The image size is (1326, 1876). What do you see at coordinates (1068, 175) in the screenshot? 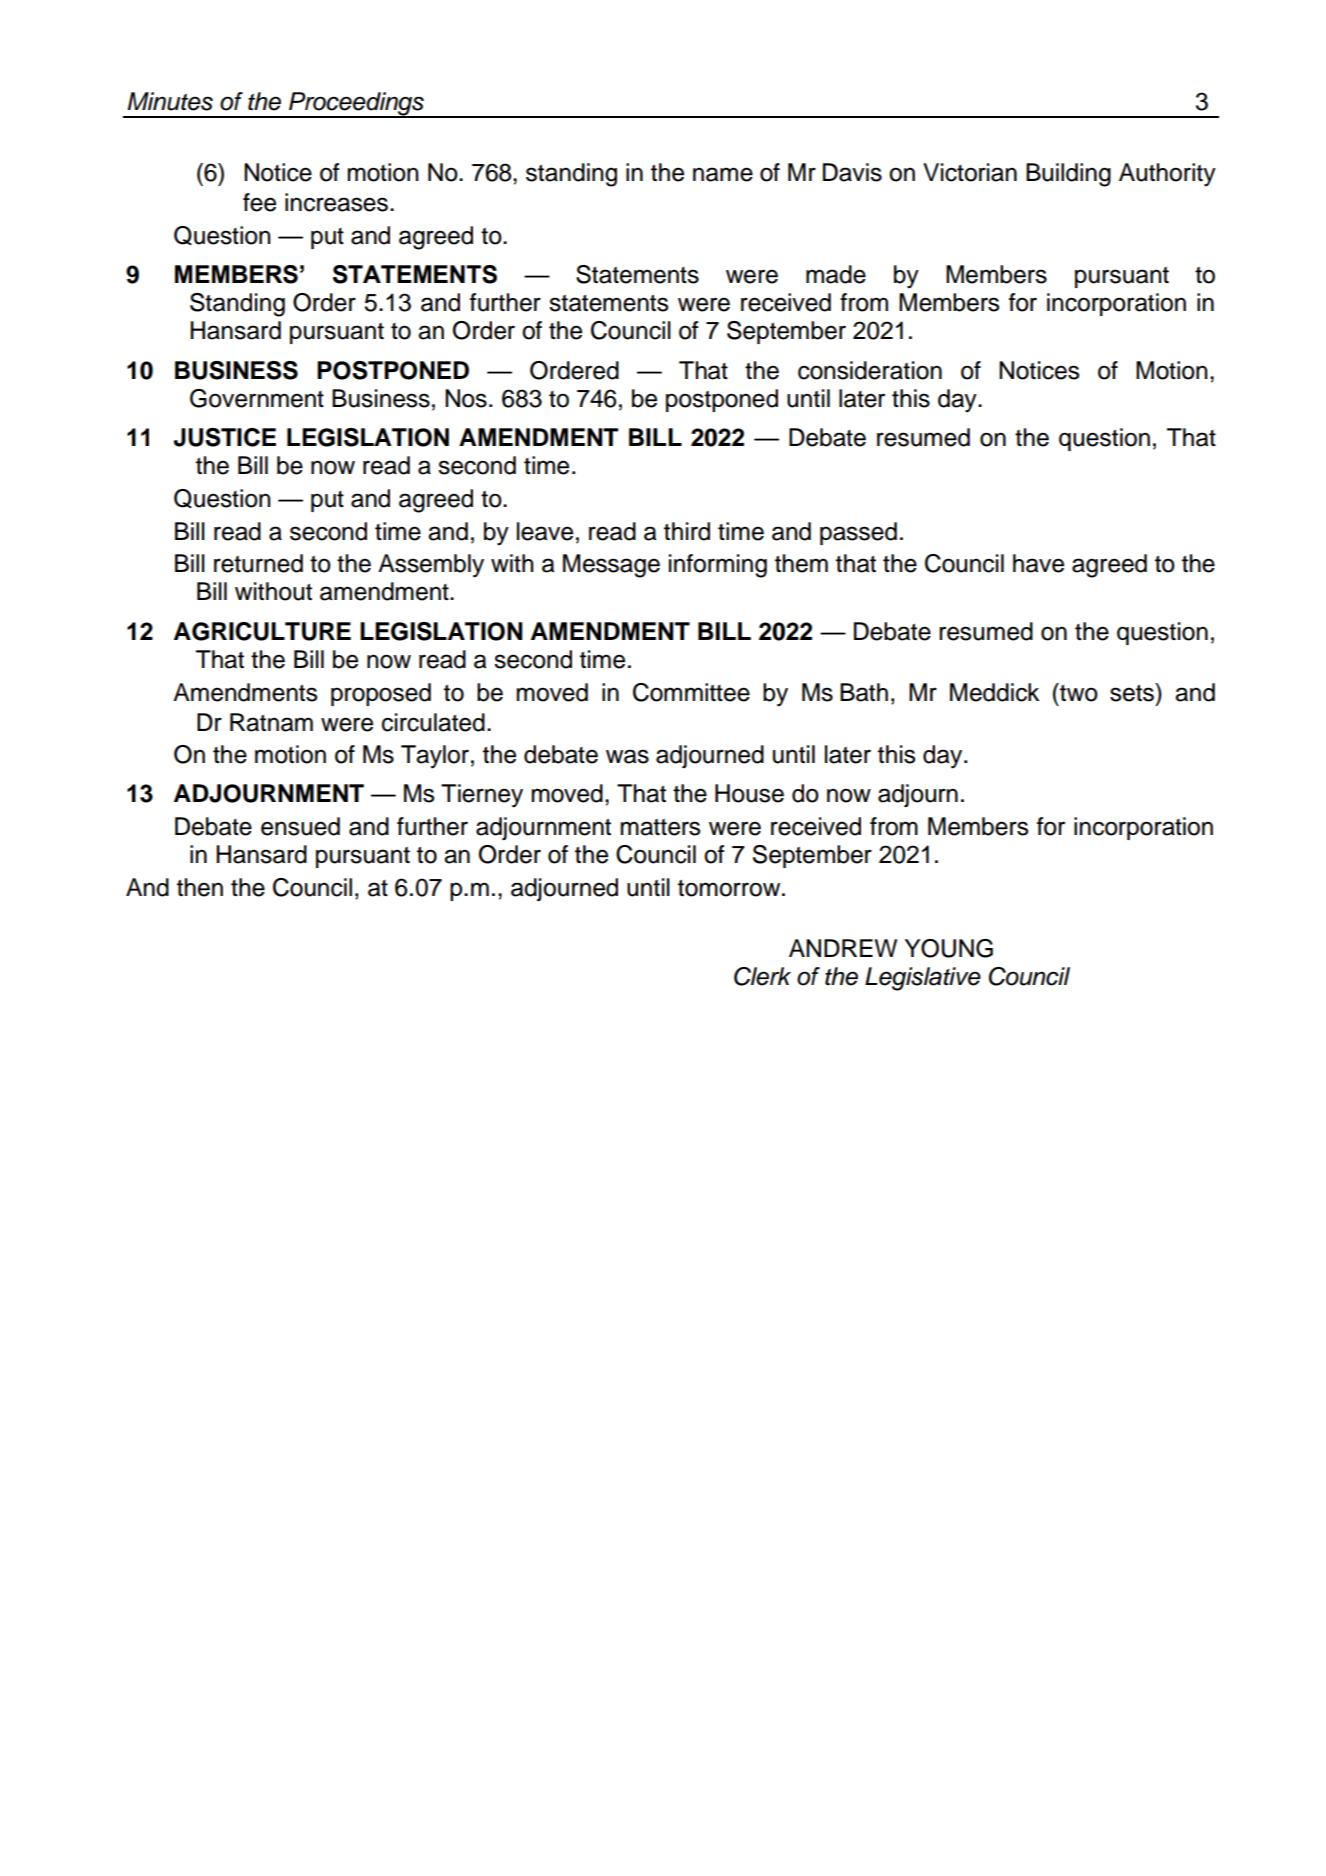
I see `Building` at bounding box center [1068, 175].
